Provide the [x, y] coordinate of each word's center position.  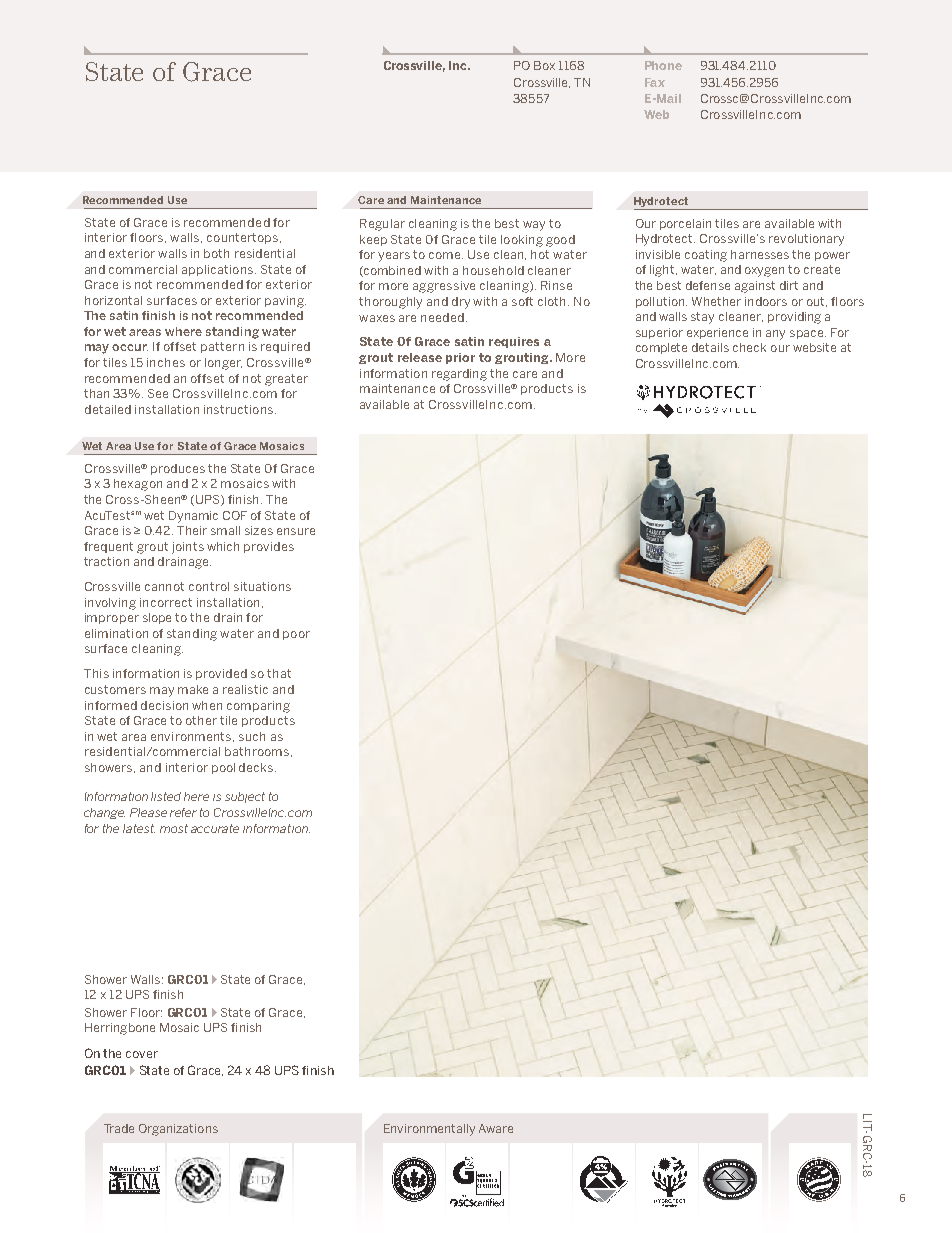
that [279, 673]
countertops [244, 238]
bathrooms [258, 752]
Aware [496, 1128]
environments [192, 737]
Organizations [178, 1130]
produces [178, 469]
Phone [663, 65]
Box [544, 65]
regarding [459, 375]
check [749, 347]
